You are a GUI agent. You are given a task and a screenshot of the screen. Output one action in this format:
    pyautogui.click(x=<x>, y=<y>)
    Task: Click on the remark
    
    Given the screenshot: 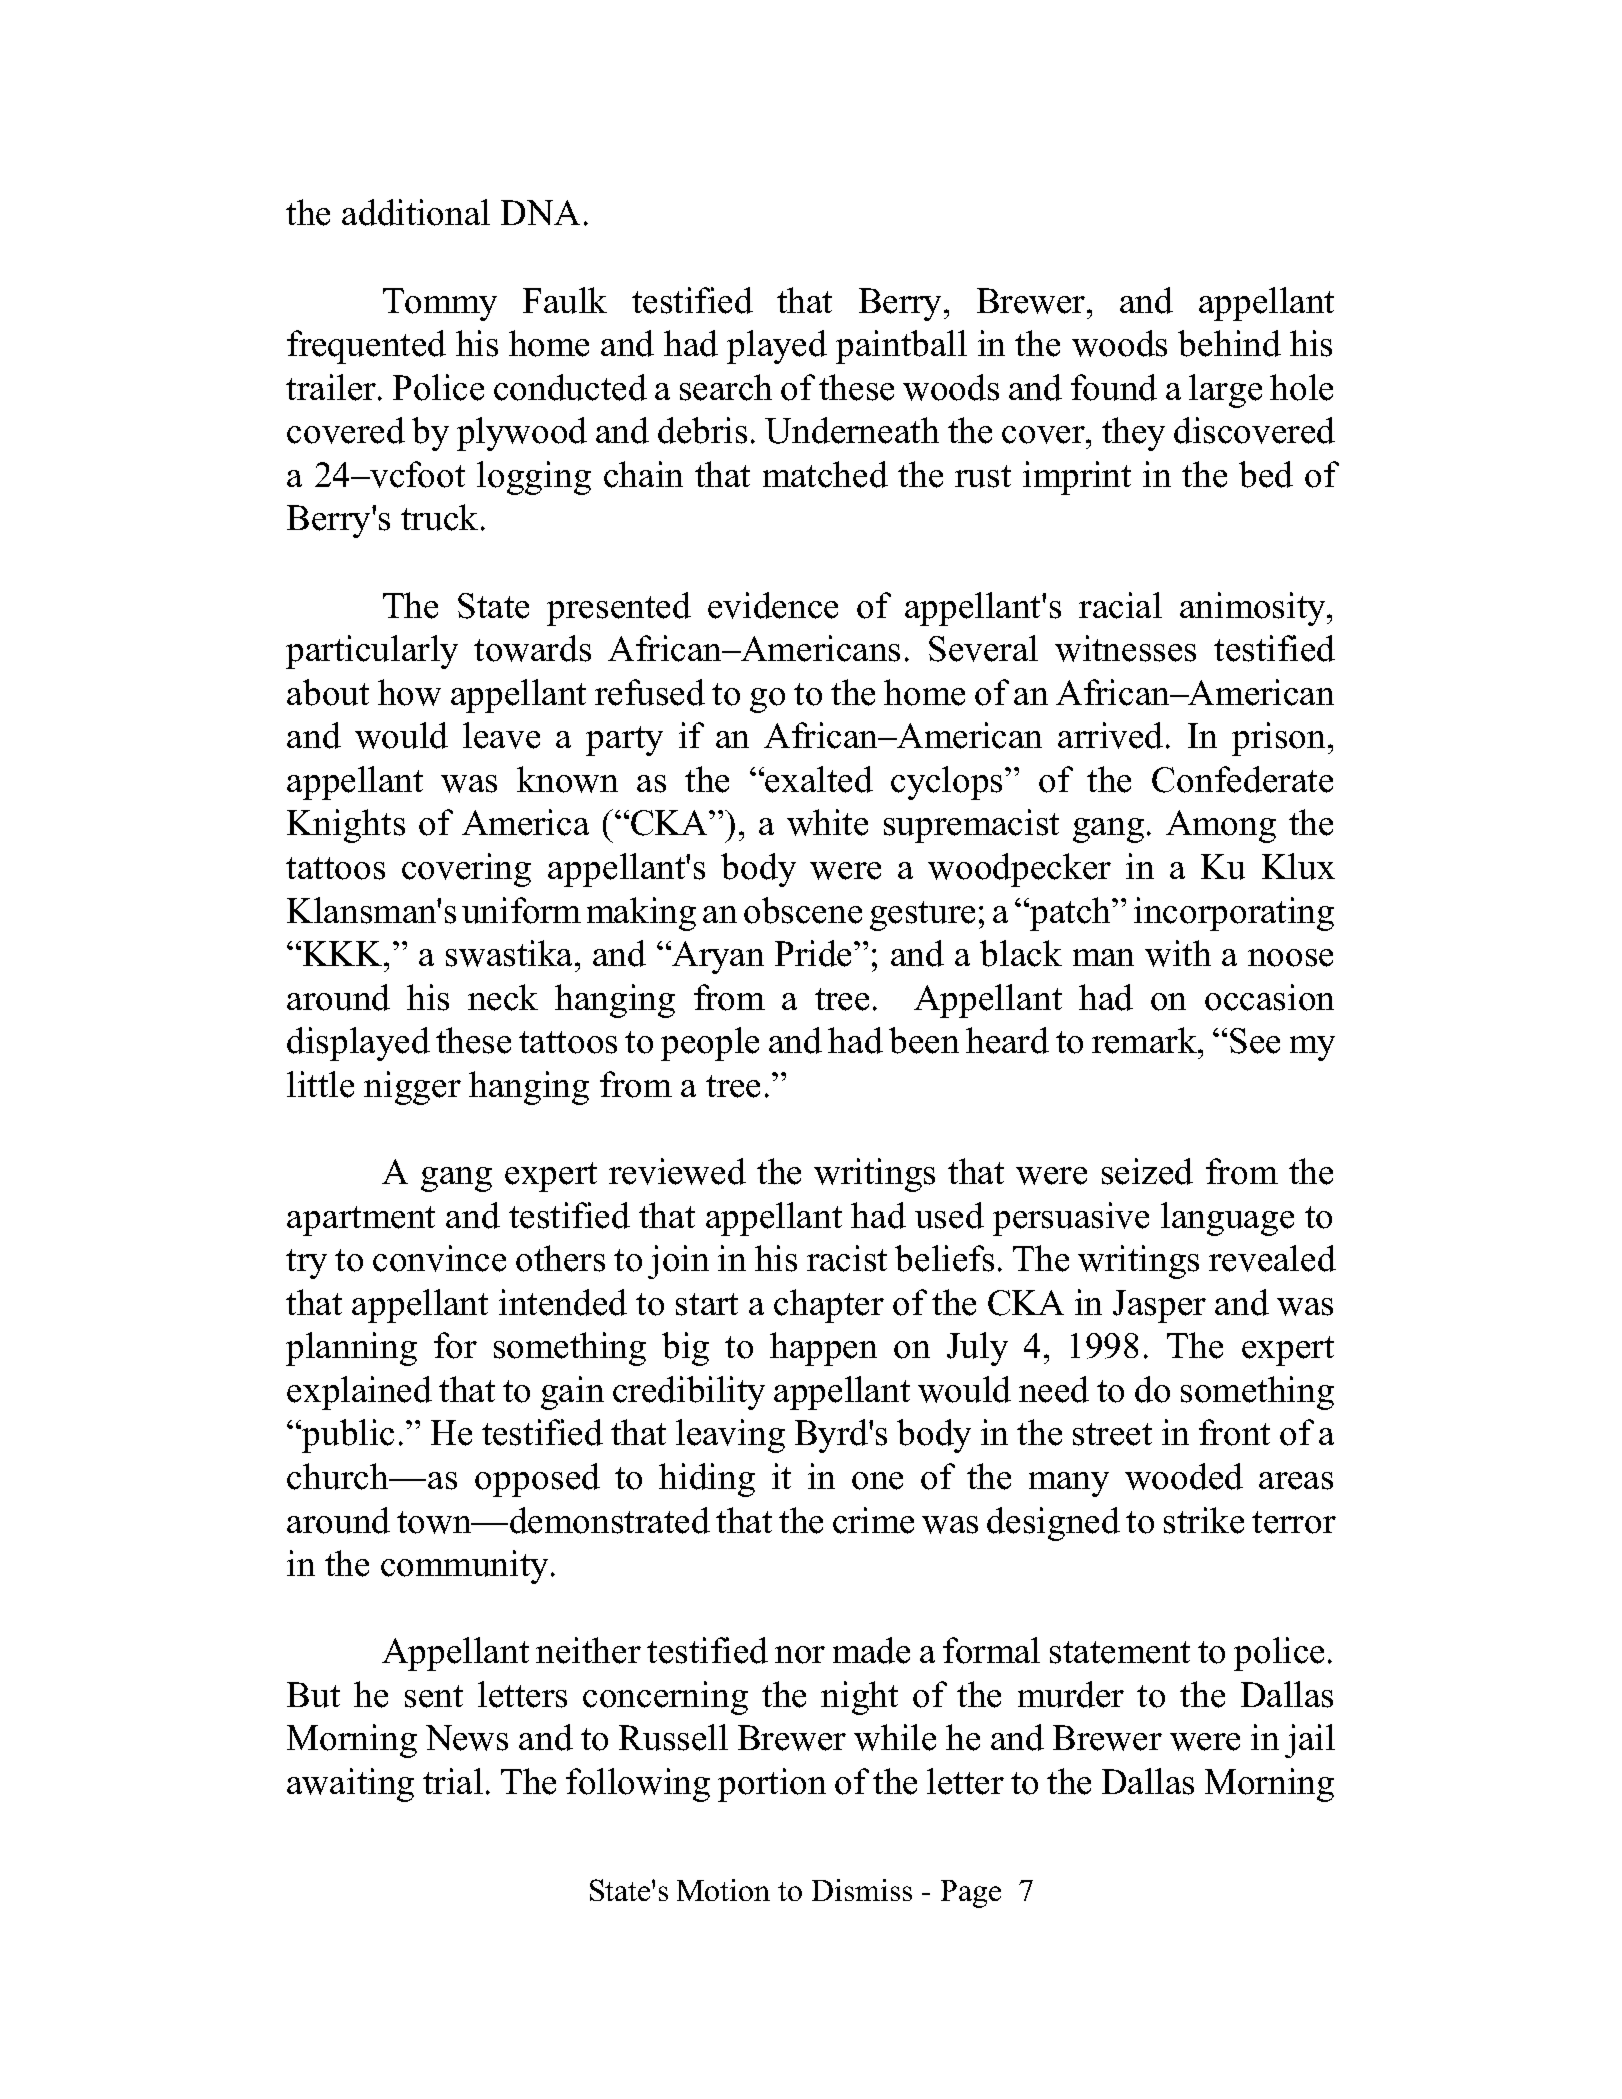 What is the action you would take?
    pyautogui.click(x=1145, y=1040)
